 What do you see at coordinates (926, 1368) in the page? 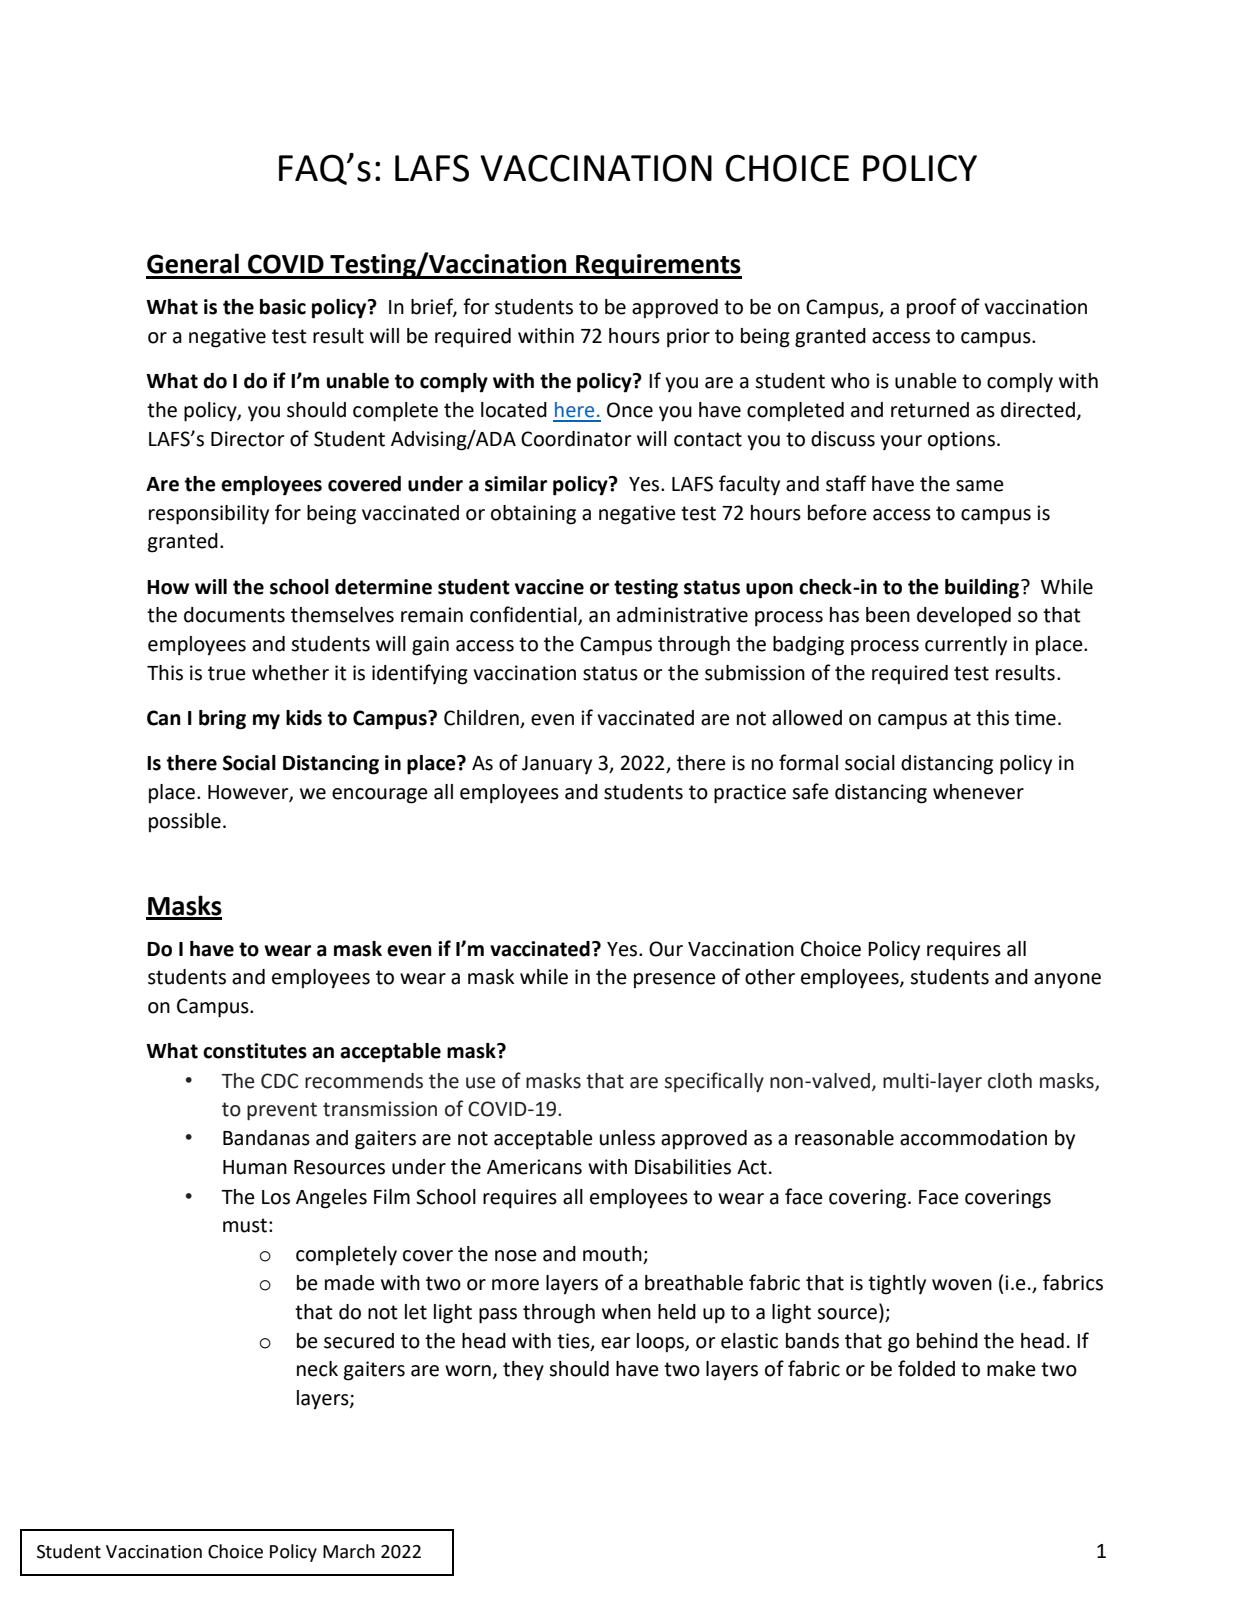
I see `folded` at bounding box center [926, 1368].
